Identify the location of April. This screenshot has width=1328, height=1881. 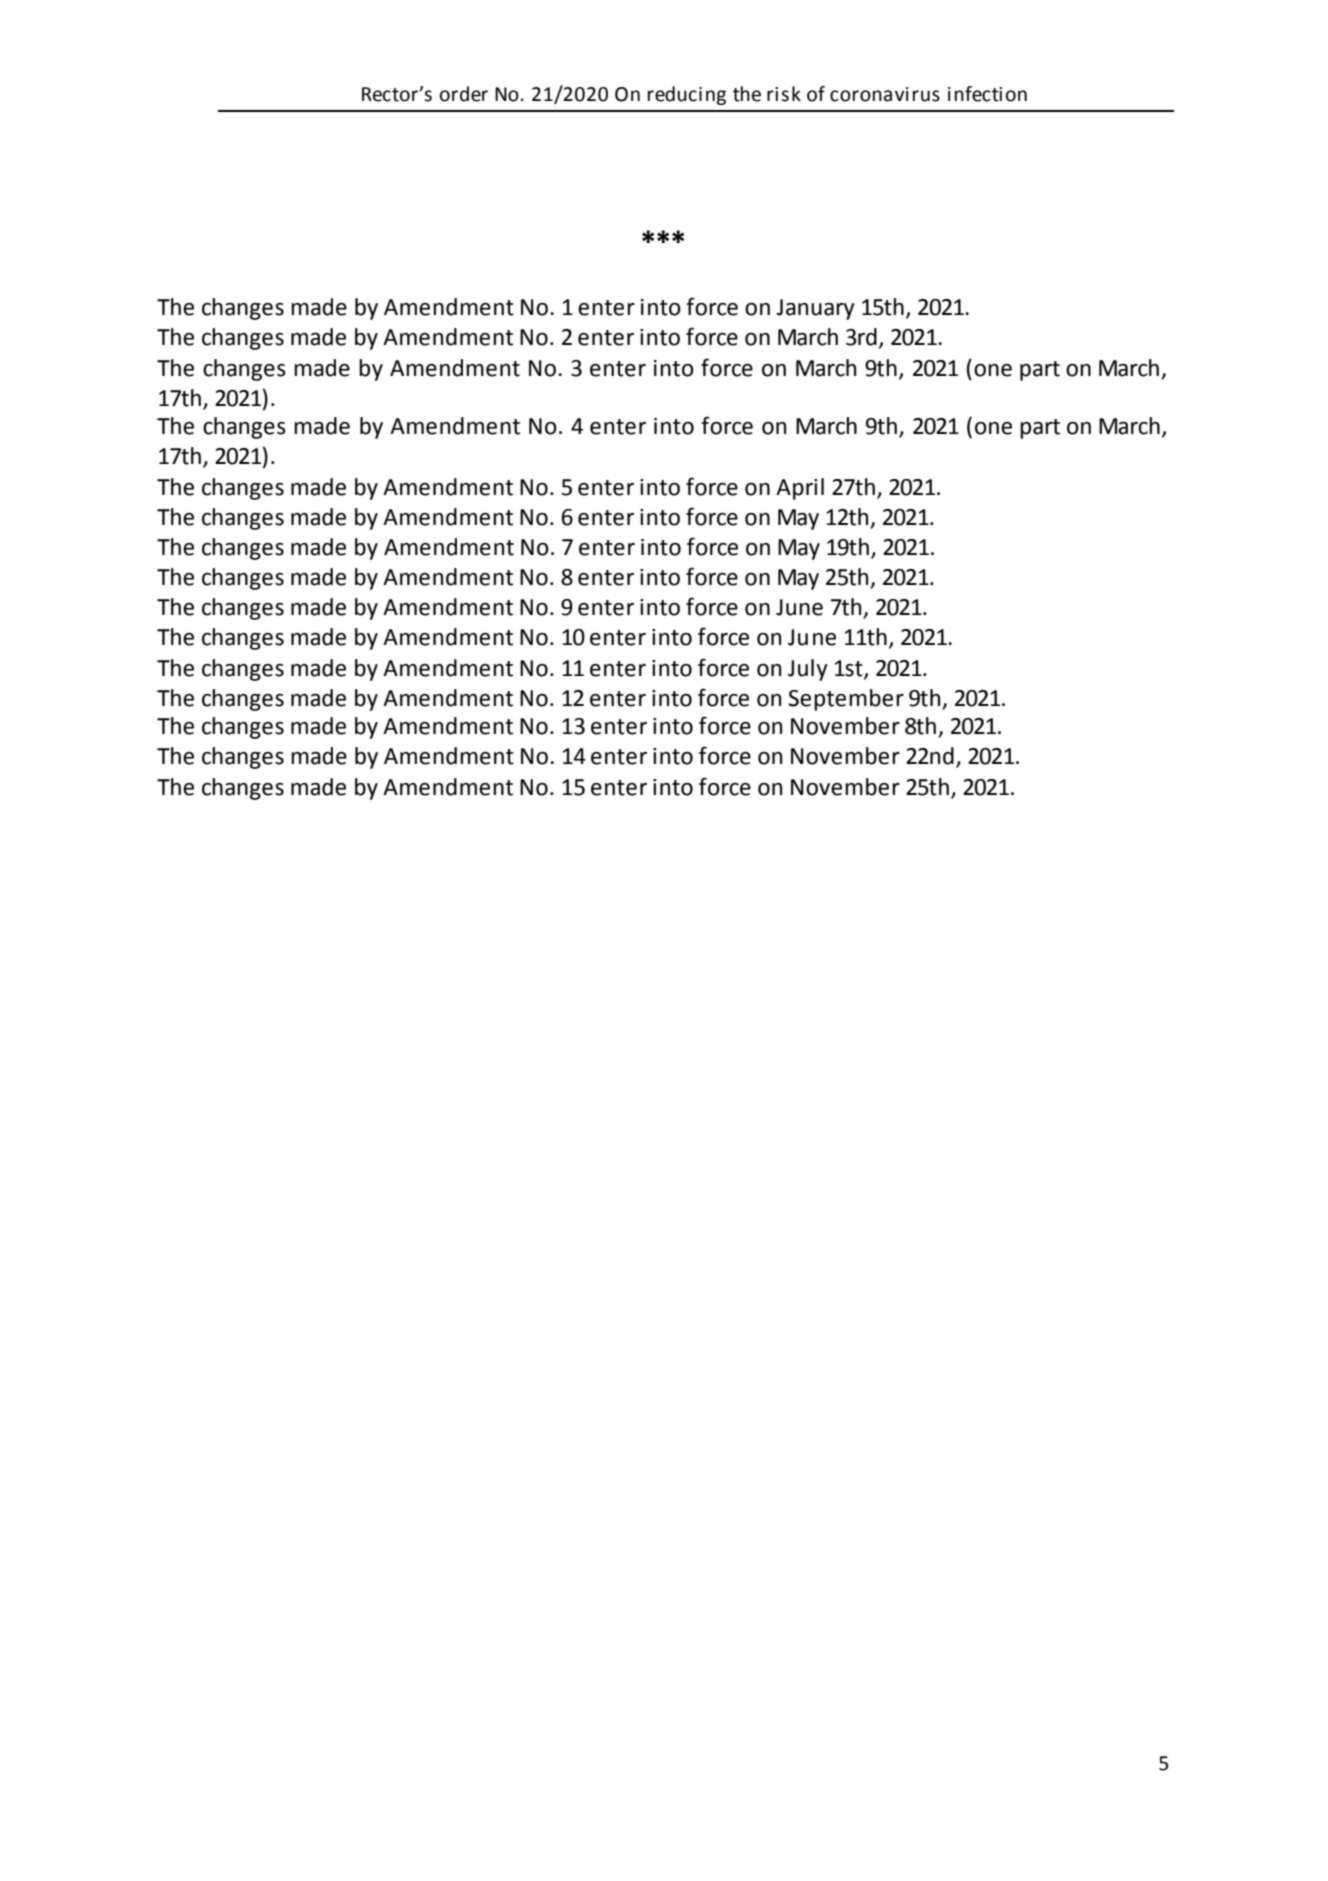
(800, 489).
